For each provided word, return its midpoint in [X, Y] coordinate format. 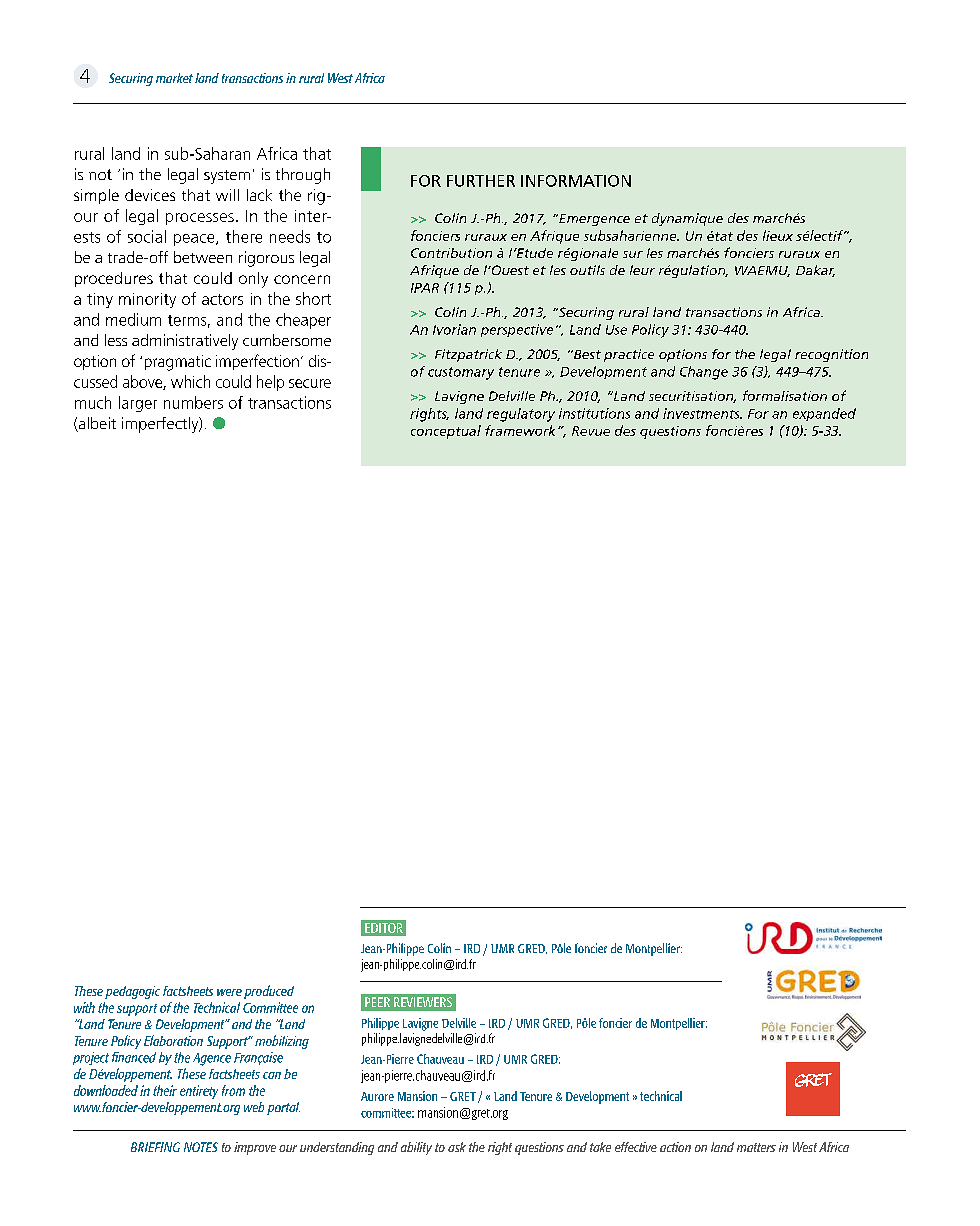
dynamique [687, 219]
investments [702, 413]
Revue [591, 431]
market [174, 78]
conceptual [446, 432]
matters [756, 1147]
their [165, 1090]
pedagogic [132, 992]
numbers [193, 402]
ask [457, 1147]
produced [269, 992]
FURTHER [481, 181]
